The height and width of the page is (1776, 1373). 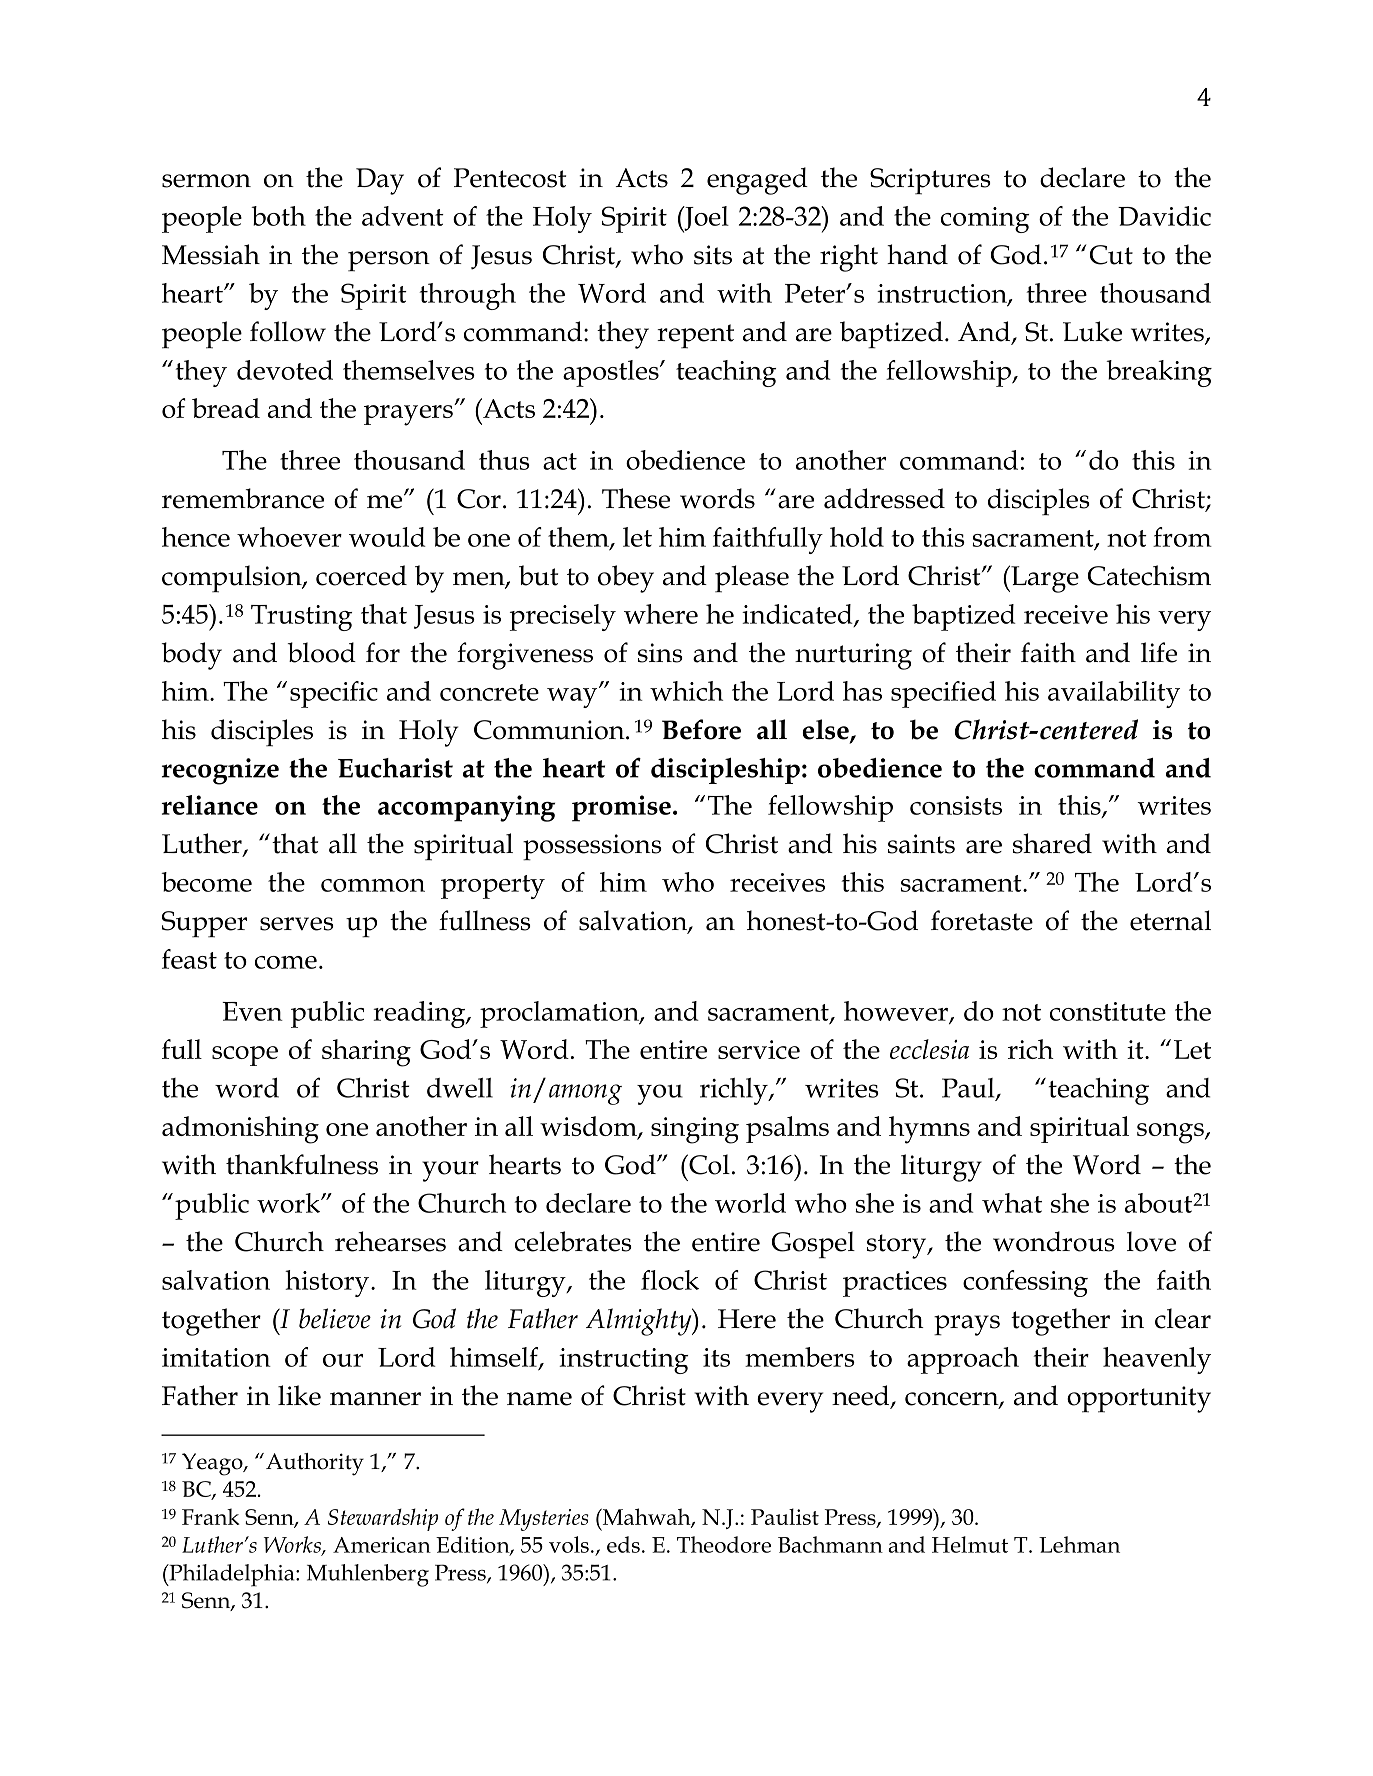 What do you see at coordinates (322, 652) in the page?
I see `blood` at bounding box center [322, 652].
